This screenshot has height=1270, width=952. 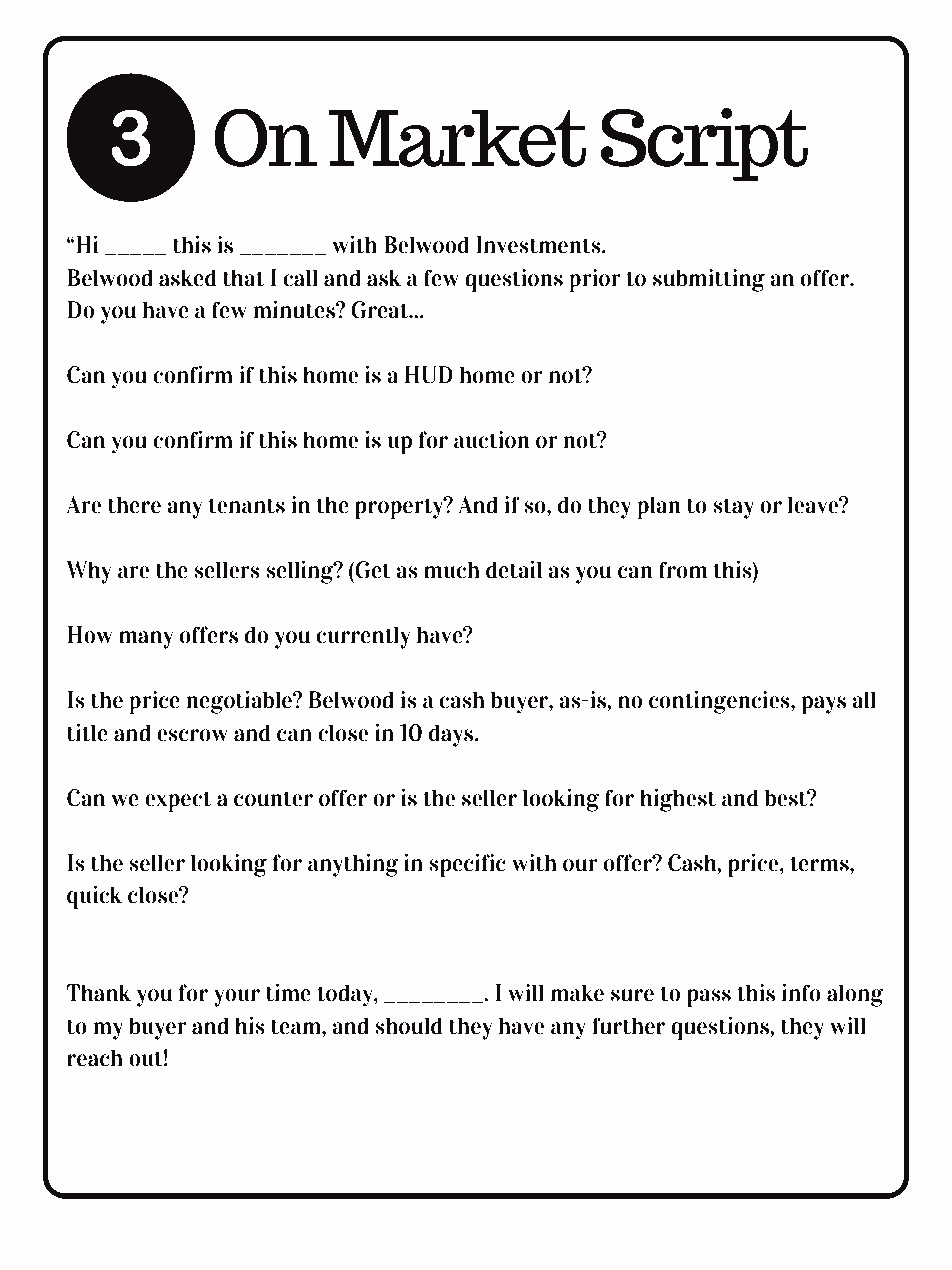 What do you see at coordinates (187, 278) in the screenshot?
I see `asked` at bounding box center [187, 278].
